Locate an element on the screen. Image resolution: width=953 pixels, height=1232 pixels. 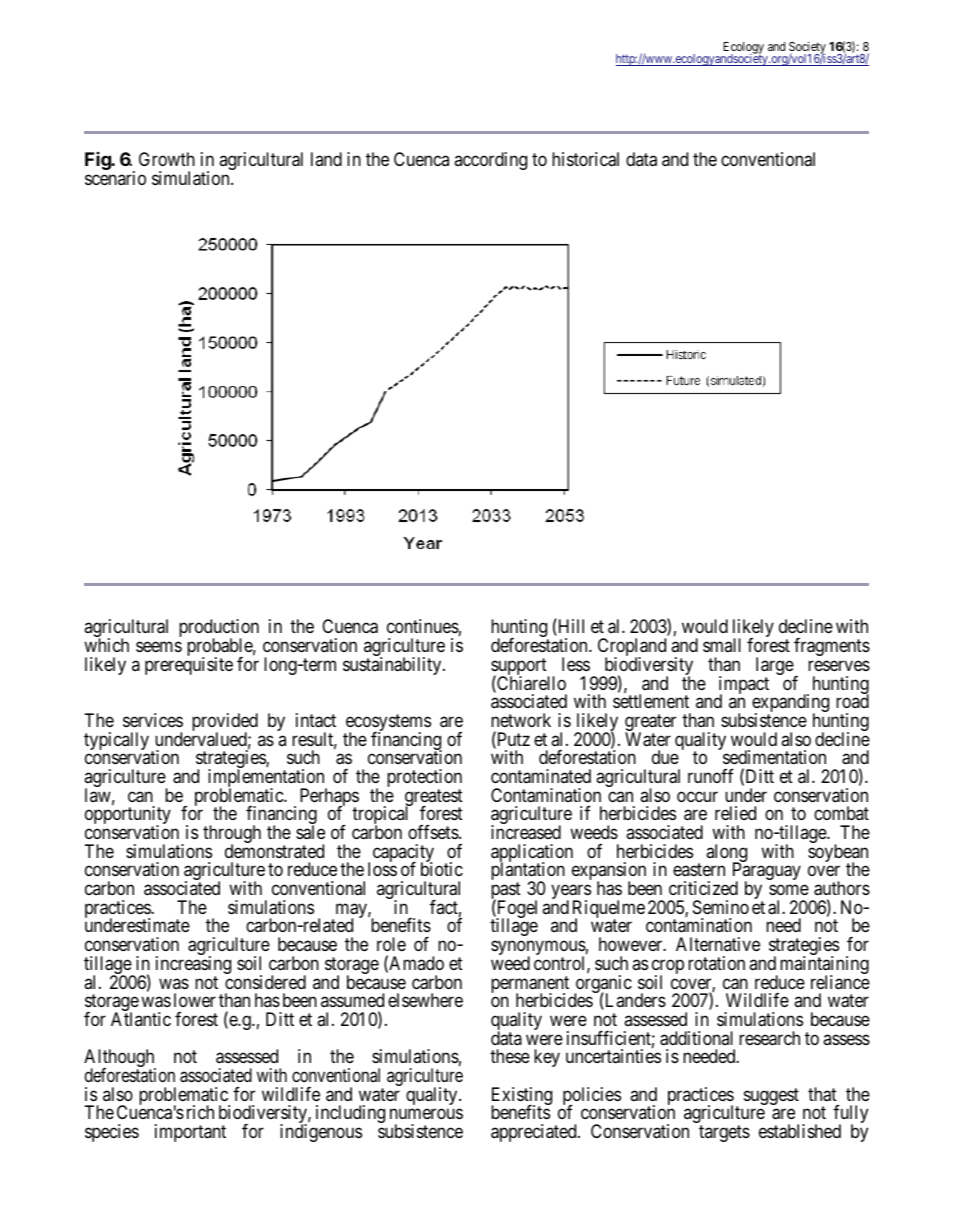
according is located at coordinates (490, 161).
